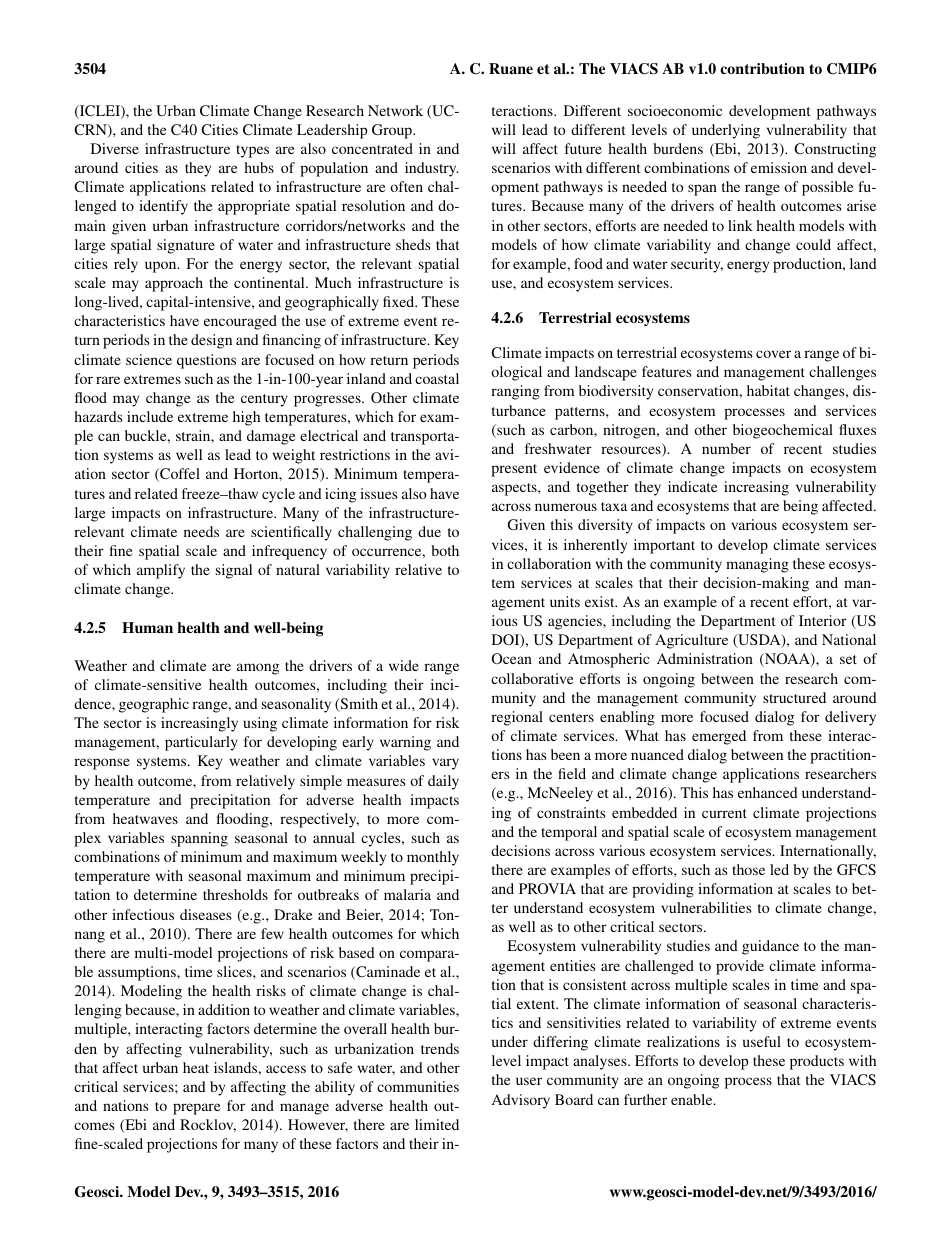  Describe the element at coordinates (235, 894) in the screenshot. I see `thresholds` at that location.
